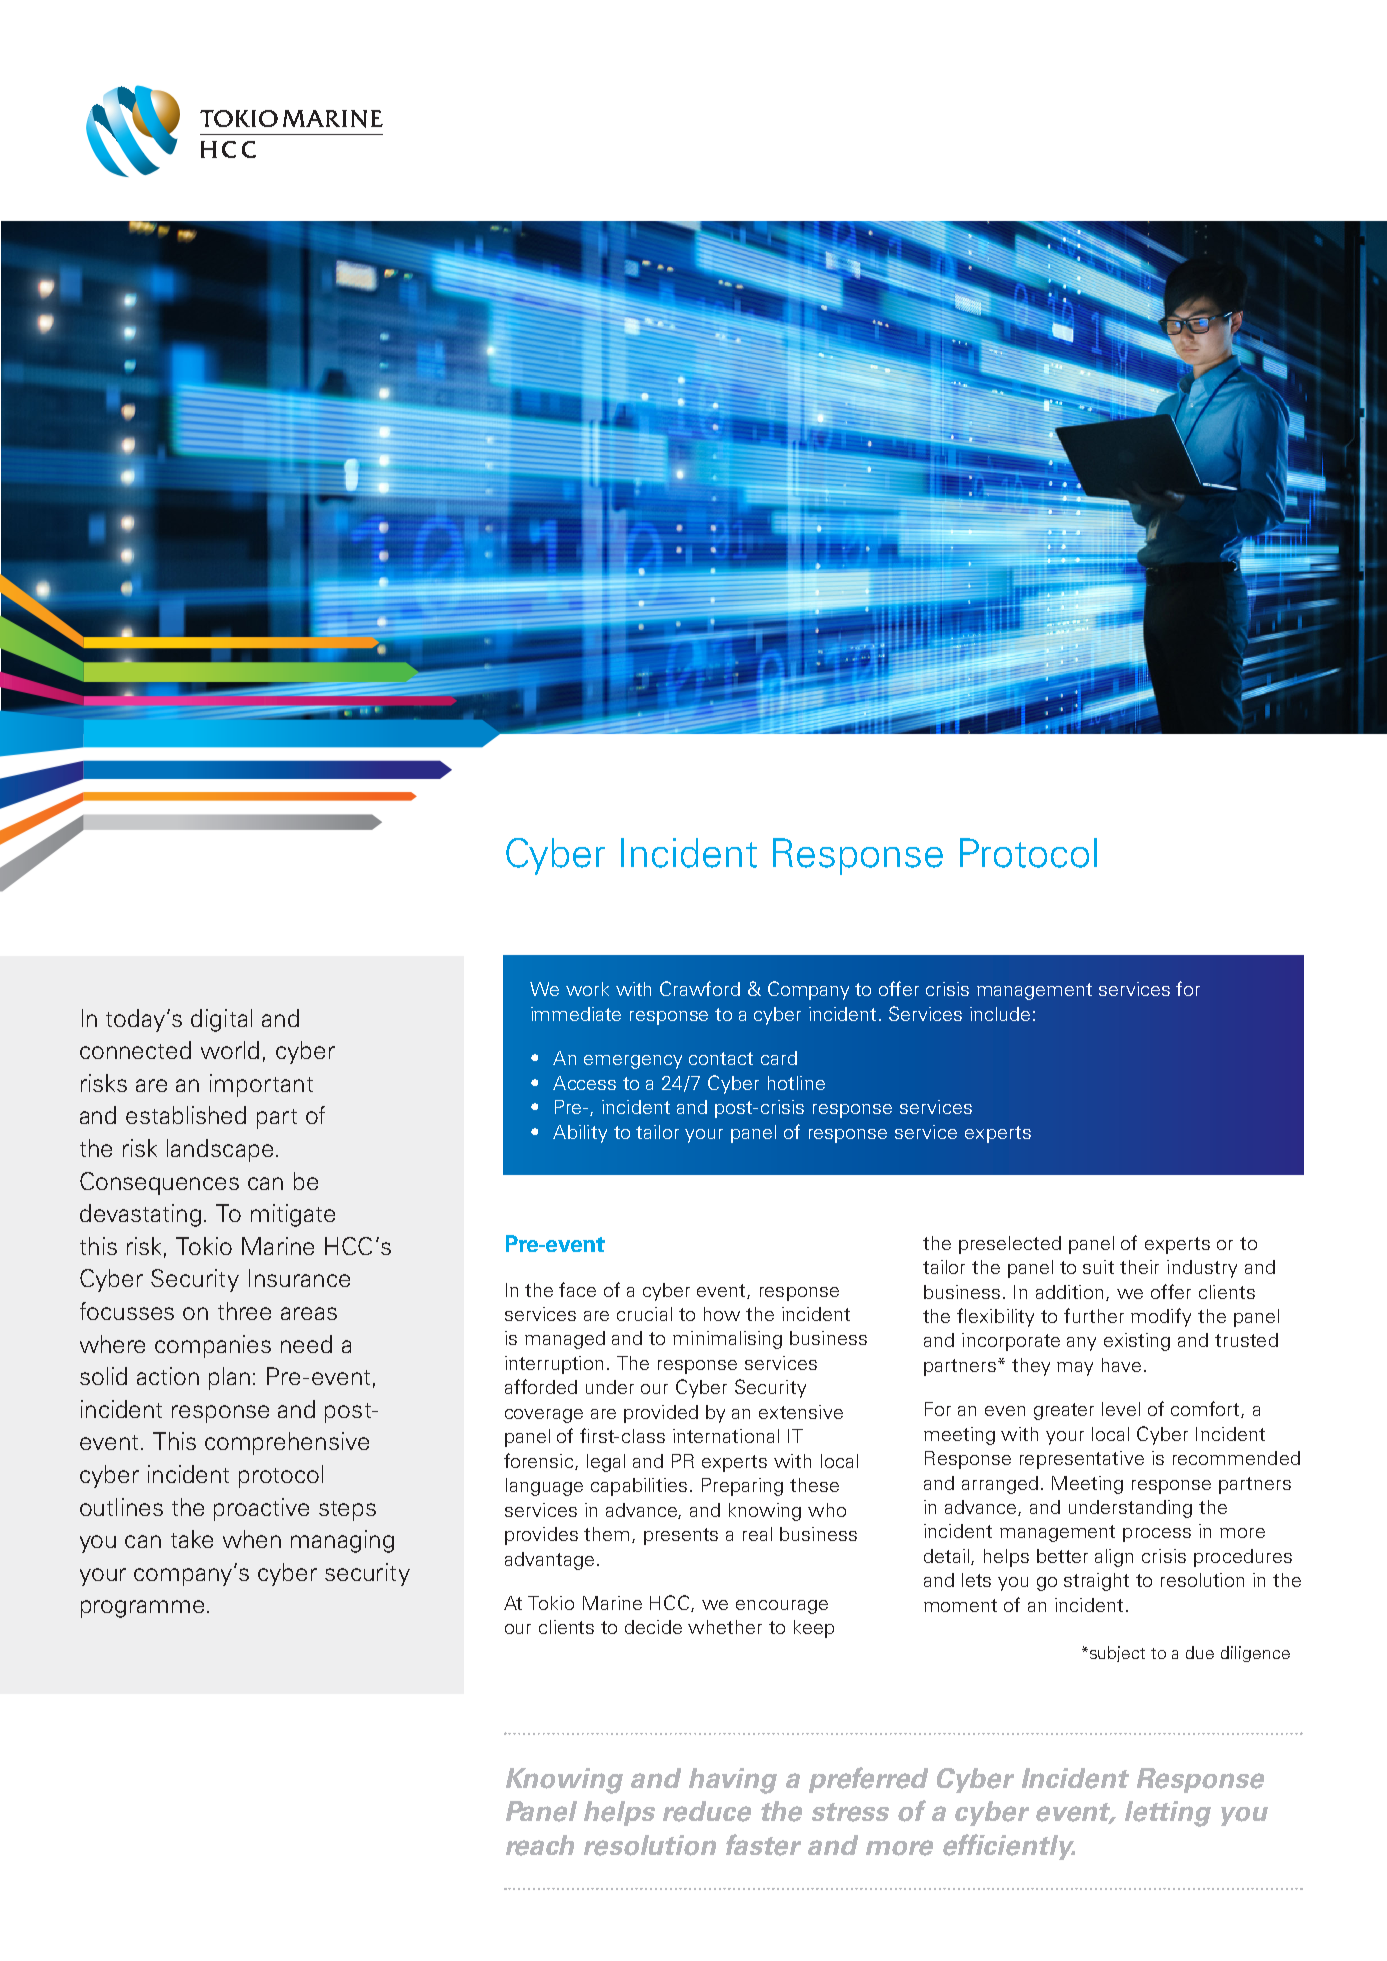 The width and height of the document is (1387, 1961). I want to click on when, so click(252, 1539).
